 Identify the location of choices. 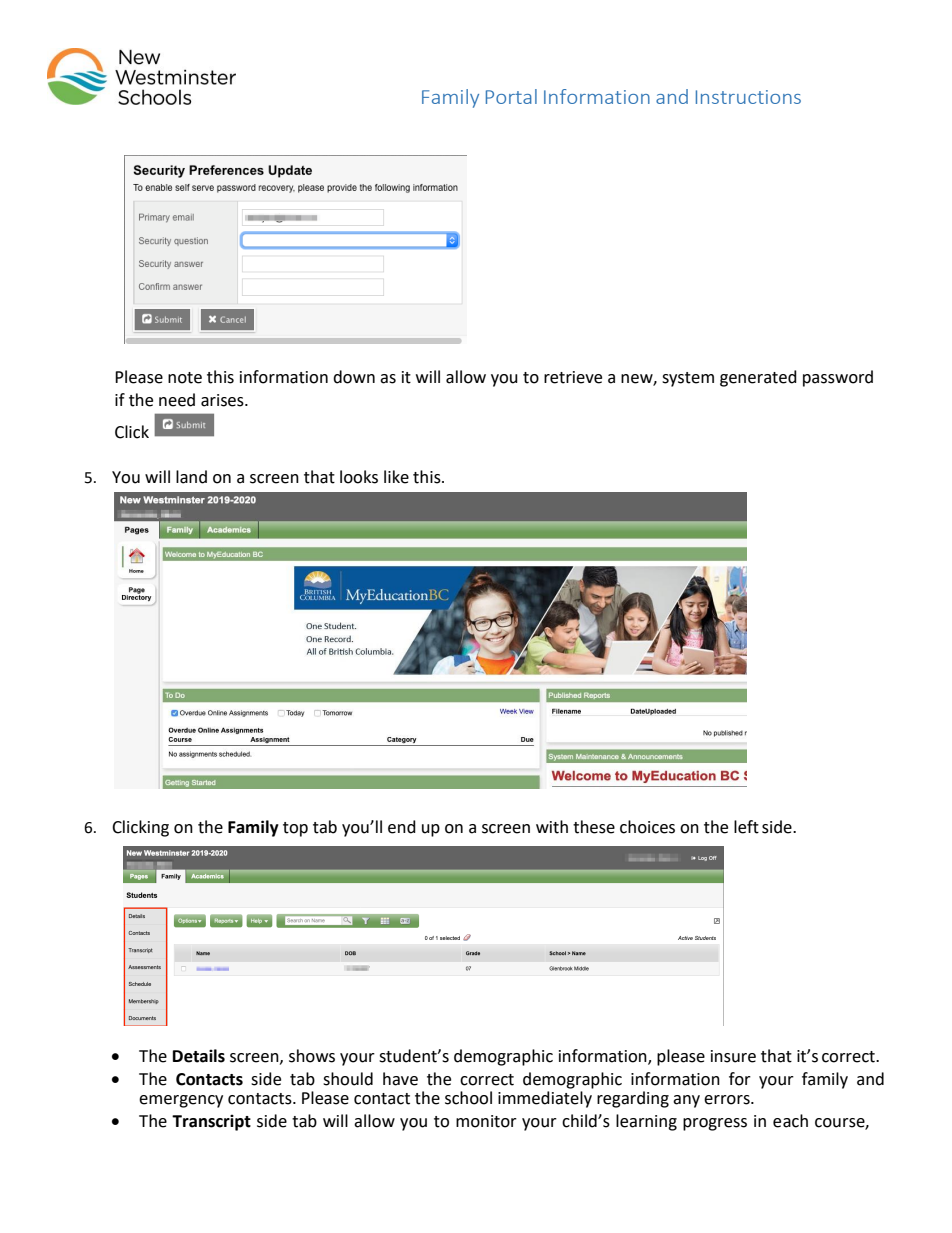
(647, 827).
